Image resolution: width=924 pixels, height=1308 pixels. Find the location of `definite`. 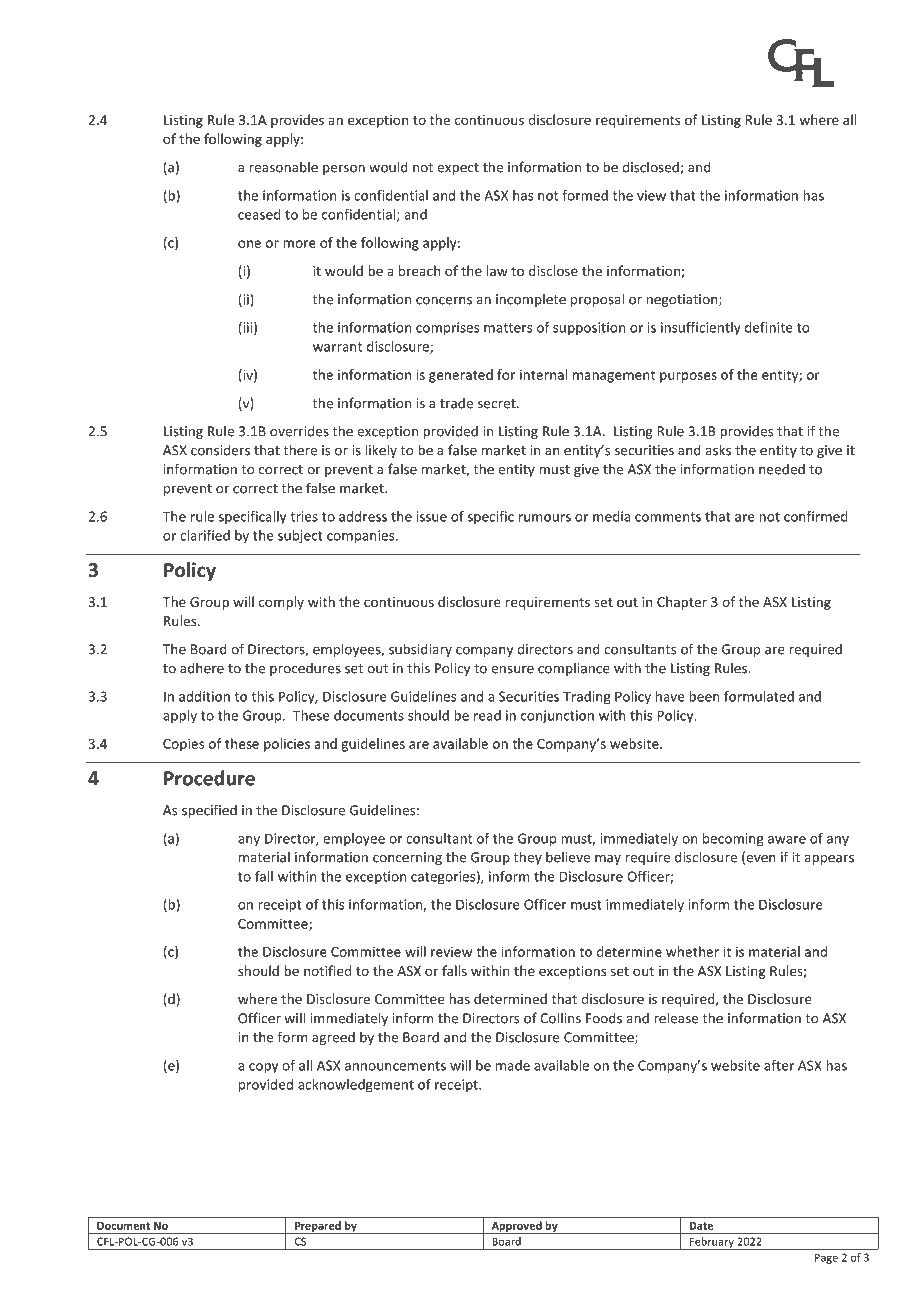

definite is located at coordinates (769, 327).
